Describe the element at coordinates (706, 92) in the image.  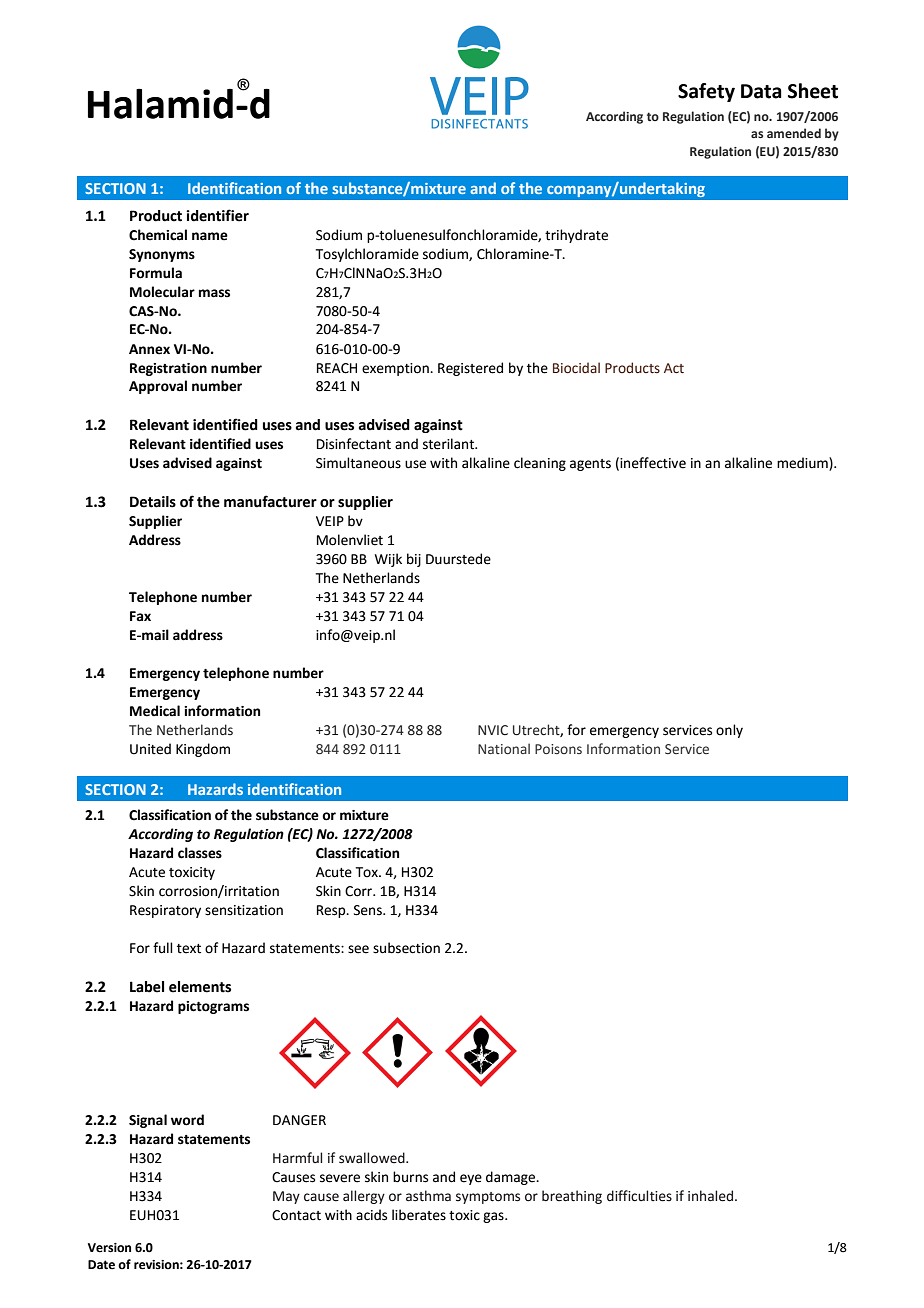
I see `Safety` at that location.
